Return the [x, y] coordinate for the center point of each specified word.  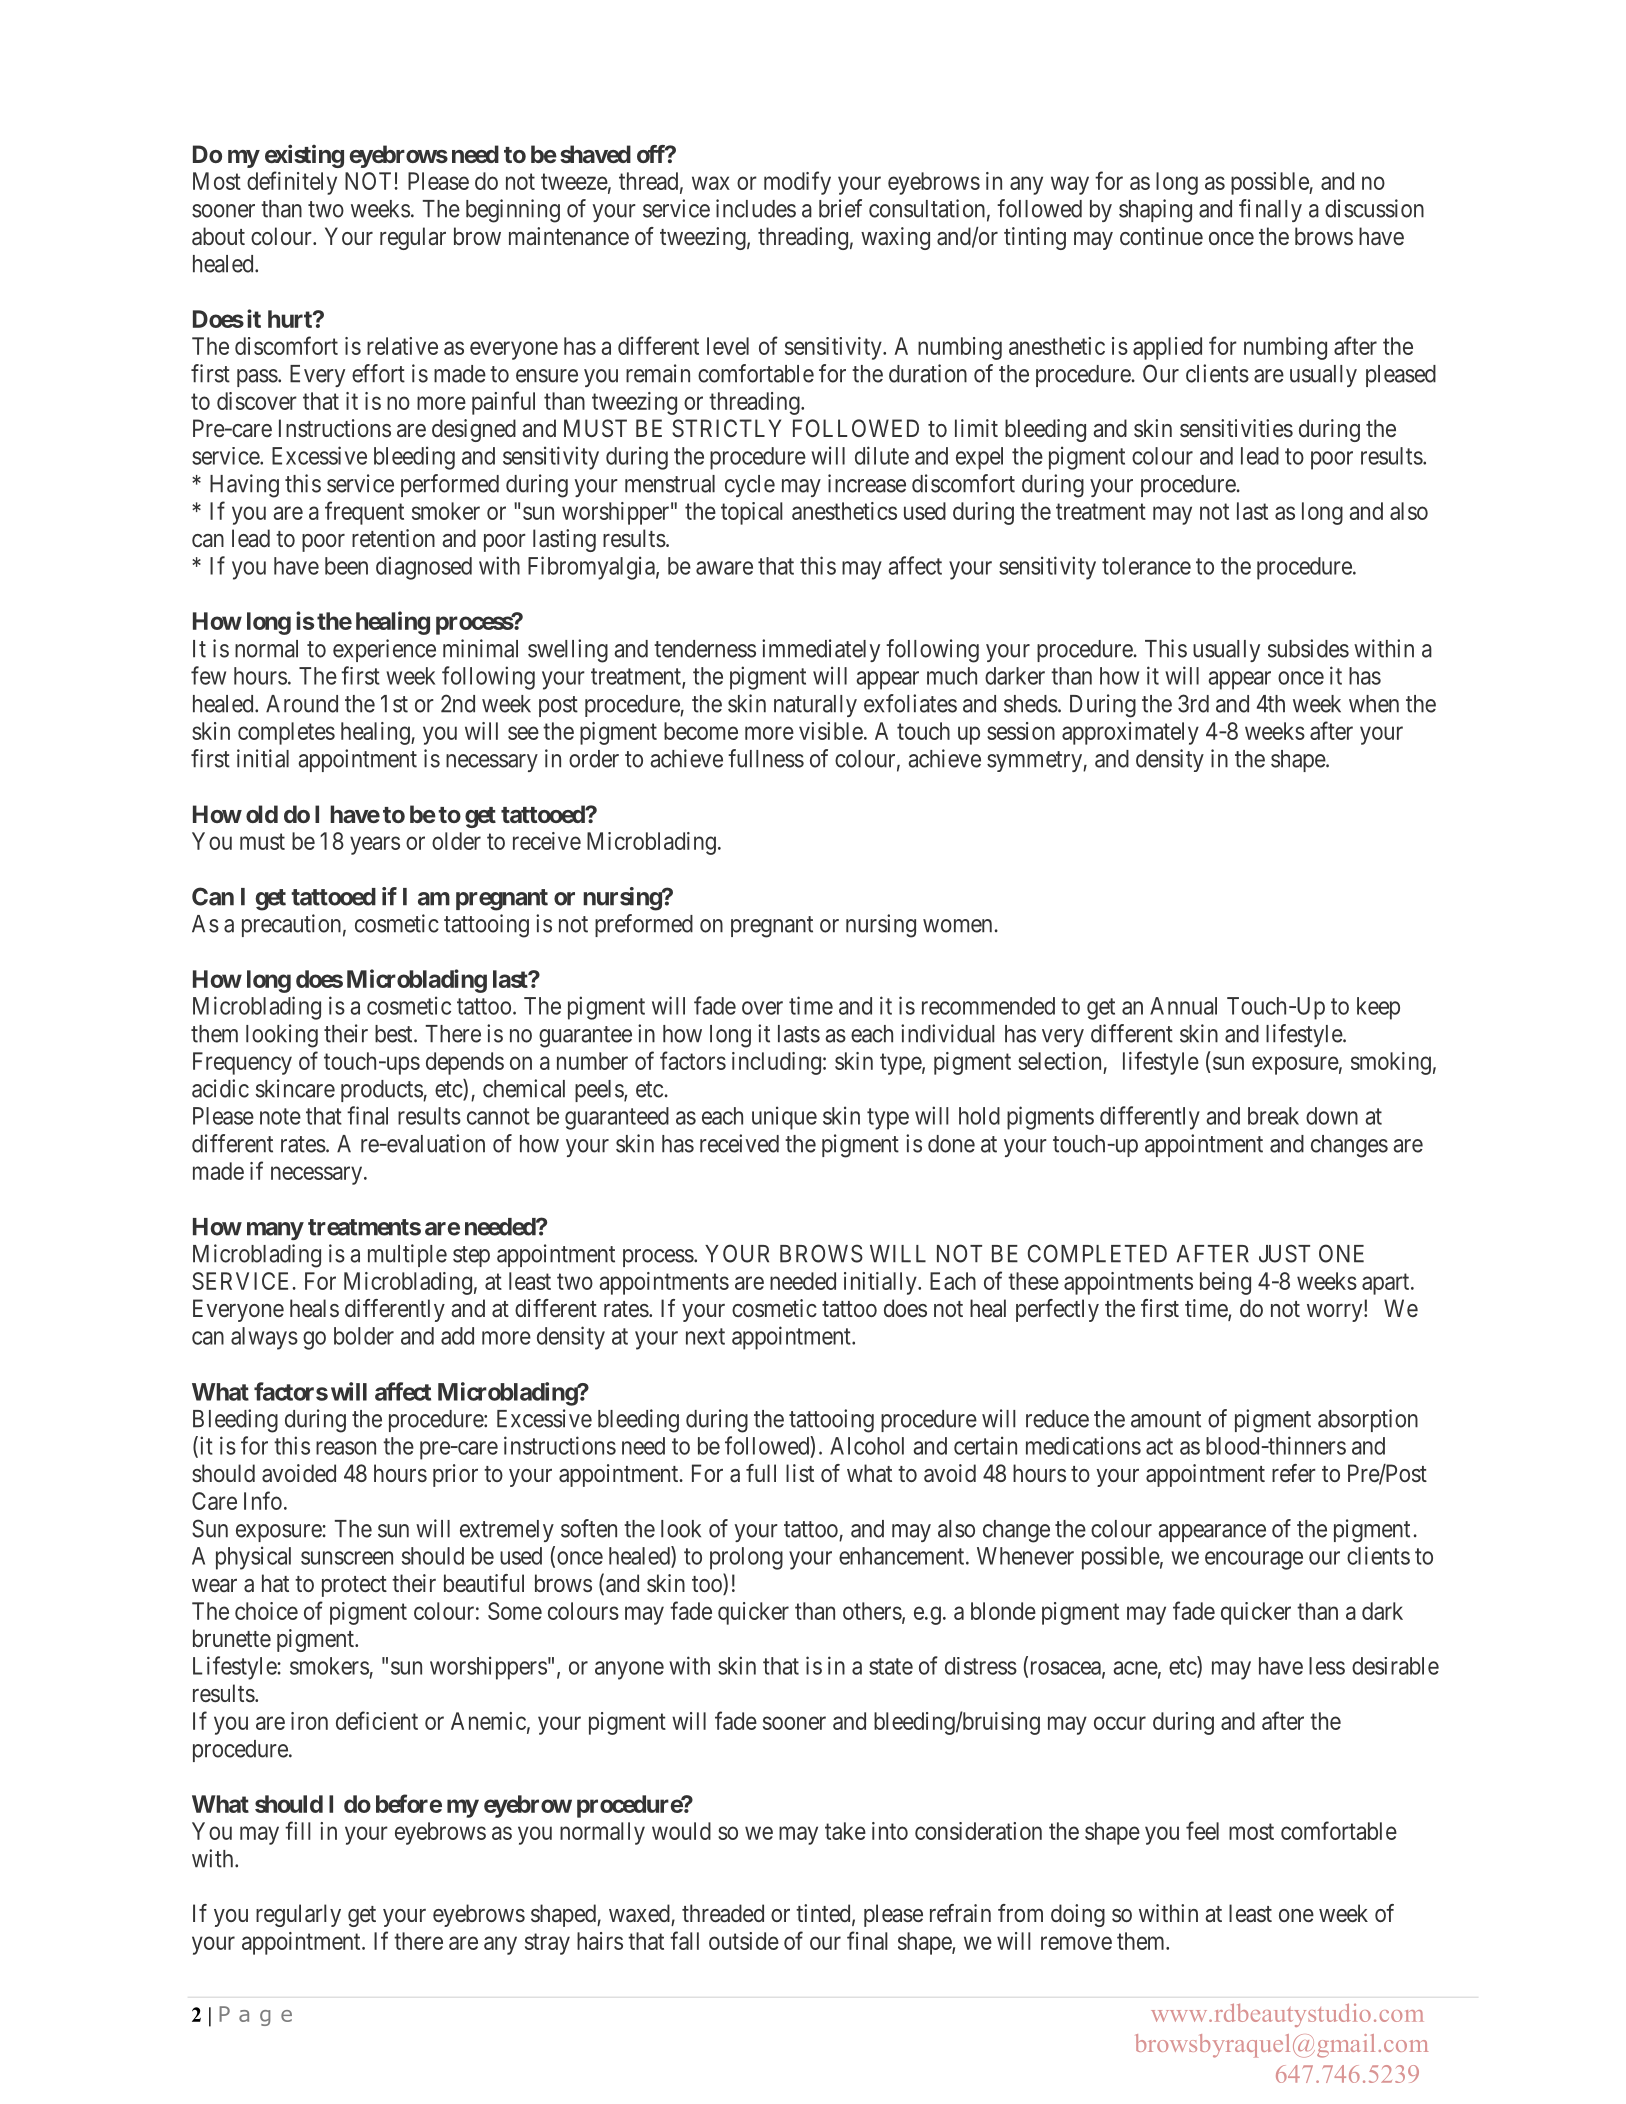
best [395, 1034]
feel [1202, 1830]
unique [784, 1118]
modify [797, 183]
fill [298, 1830]
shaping [1155, 211]
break [1273, 1116]
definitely [292, 183]
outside [744, 1941]
